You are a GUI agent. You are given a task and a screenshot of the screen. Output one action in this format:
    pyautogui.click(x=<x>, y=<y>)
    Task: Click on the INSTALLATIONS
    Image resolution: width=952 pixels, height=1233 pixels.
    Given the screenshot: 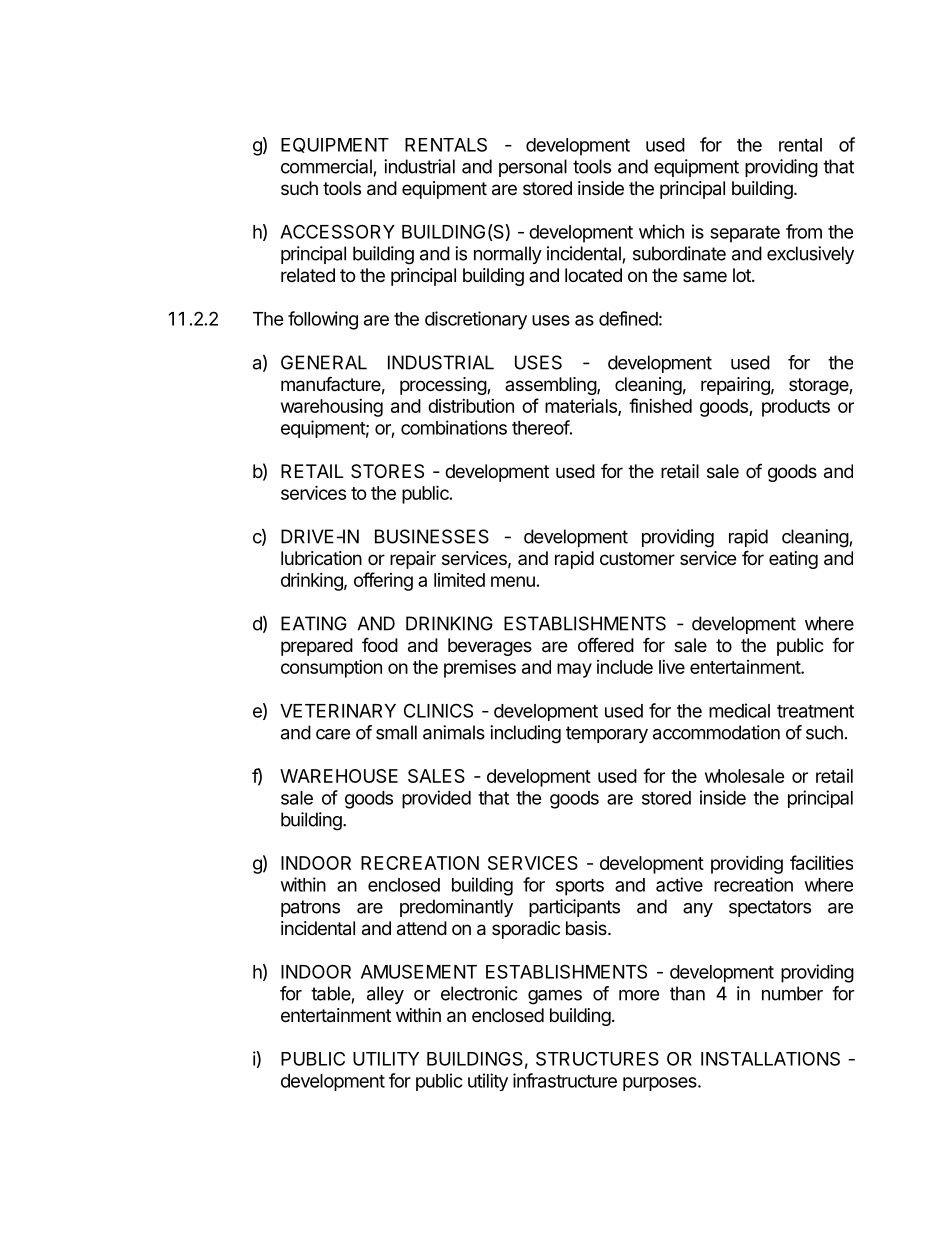 What is the action you would take?
    pyautogui.click(x=770, y=1059)
